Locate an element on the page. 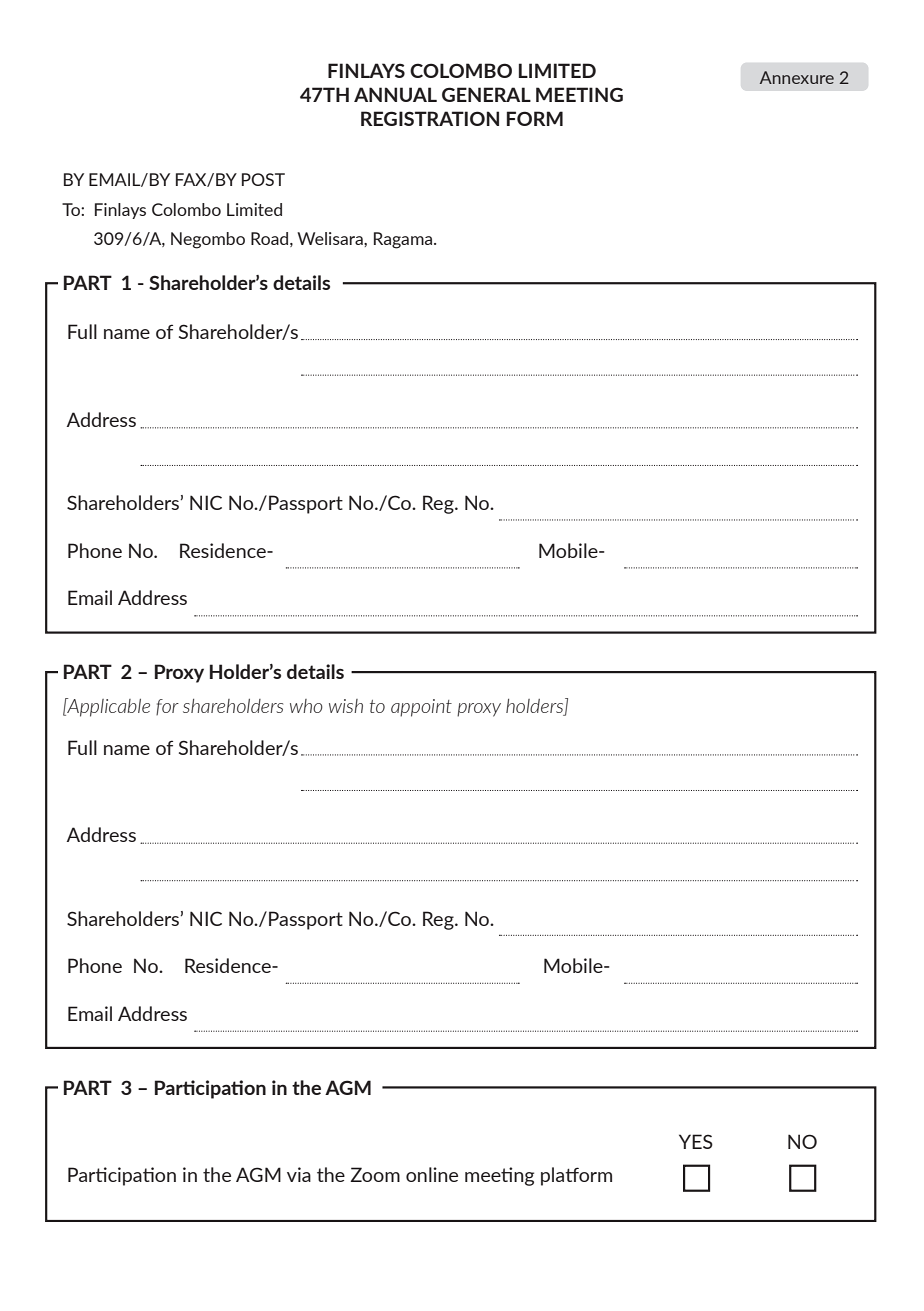 This page has width=924, height=1311. appoint is located at coordinates (421, 708).
